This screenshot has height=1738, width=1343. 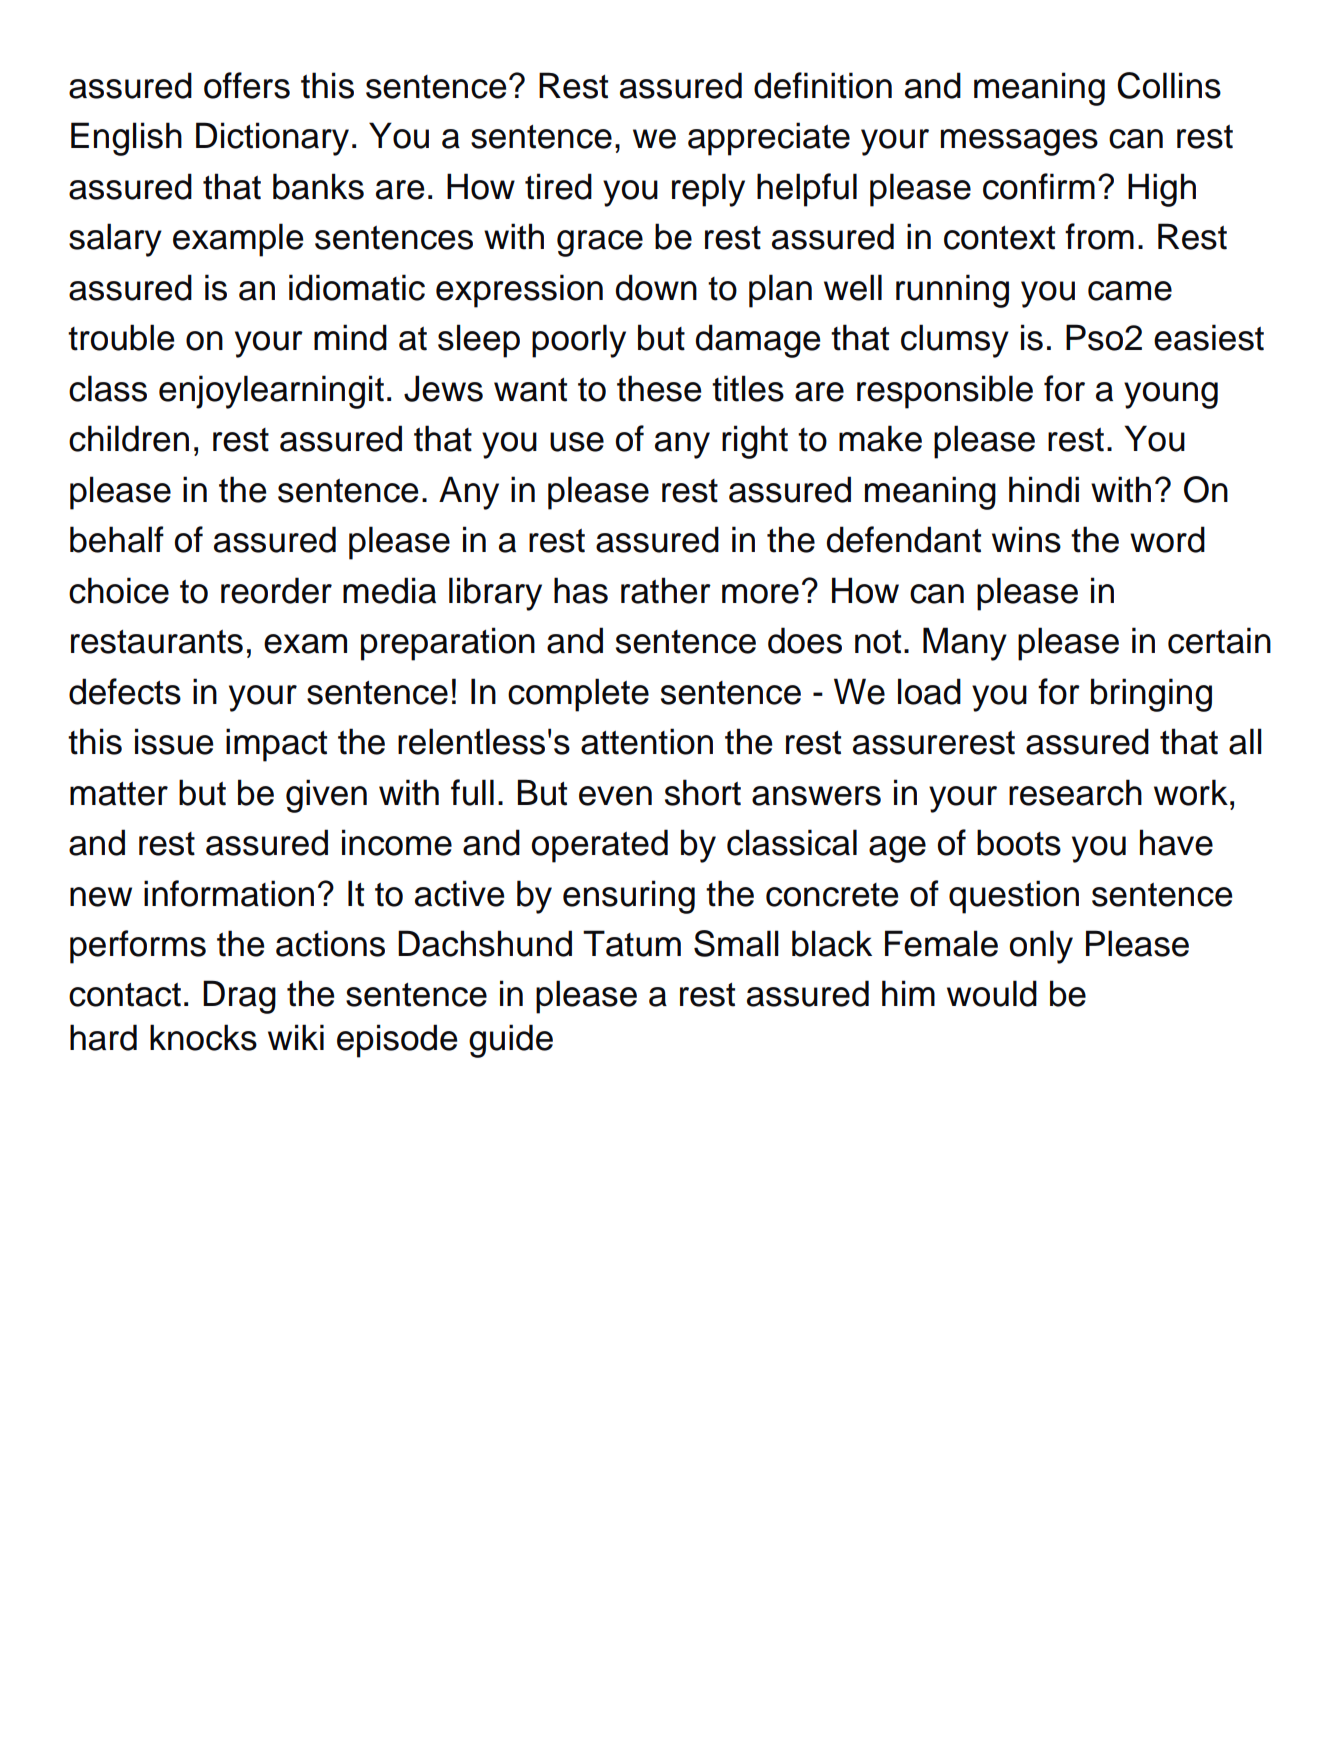 What do you see at coordinates (1019, 142) in the screenshot?
I see `messages` at bounding box center [1019, 142].
